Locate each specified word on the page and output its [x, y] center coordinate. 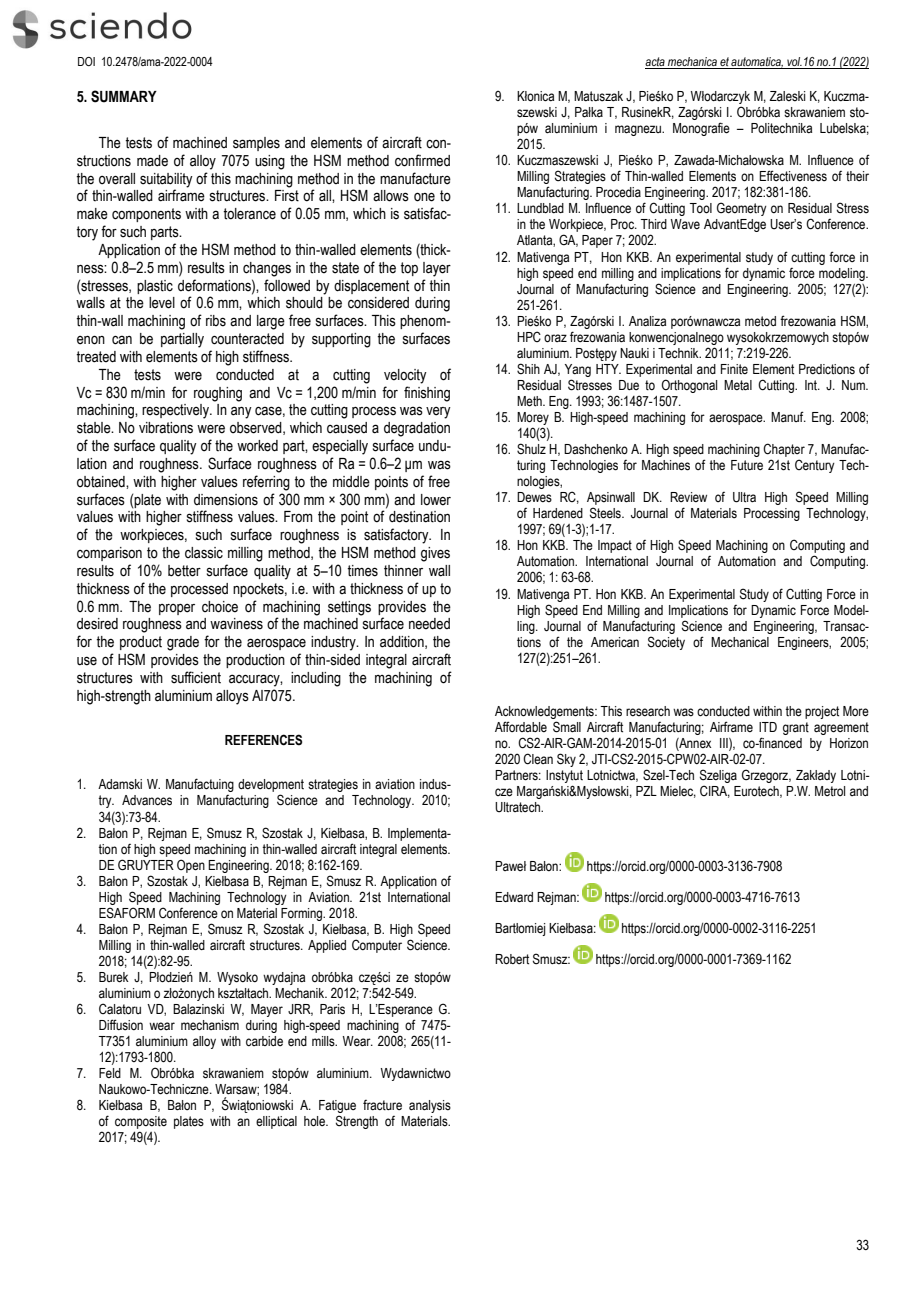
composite [141, 1124]
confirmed [422, 160]
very [438, 413]
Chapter [784, 450]
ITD [768, 727]
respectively [177, 411]
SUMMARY [124, 96]
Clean [538, 759]
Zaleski [787, 96]
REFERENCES [263, 740]
